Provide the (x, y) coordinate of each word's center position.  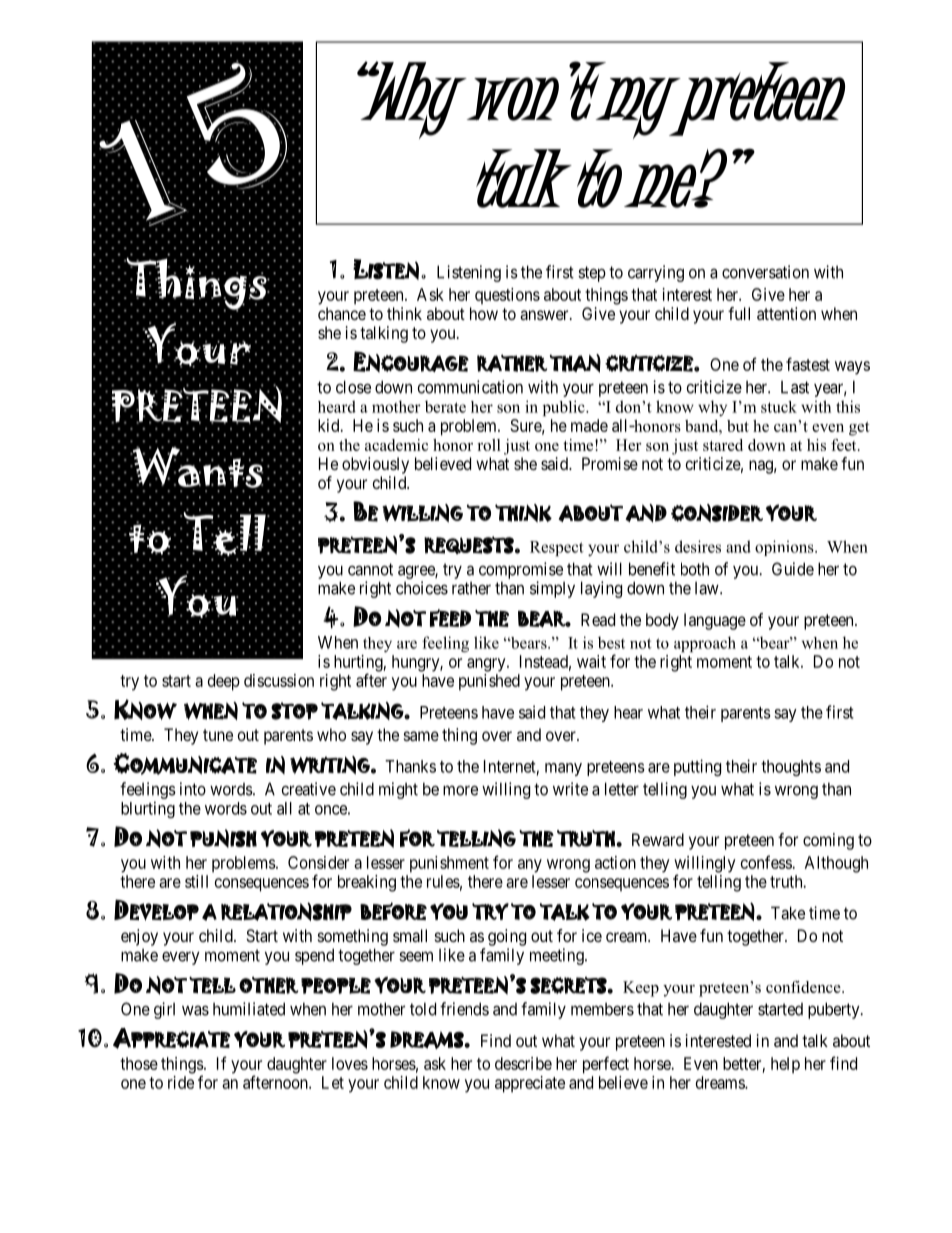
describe (523, 1063)
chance (342, 313)
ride (181, 1082)
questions (507, 296)
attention (786, 313)
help (785, 1065)
